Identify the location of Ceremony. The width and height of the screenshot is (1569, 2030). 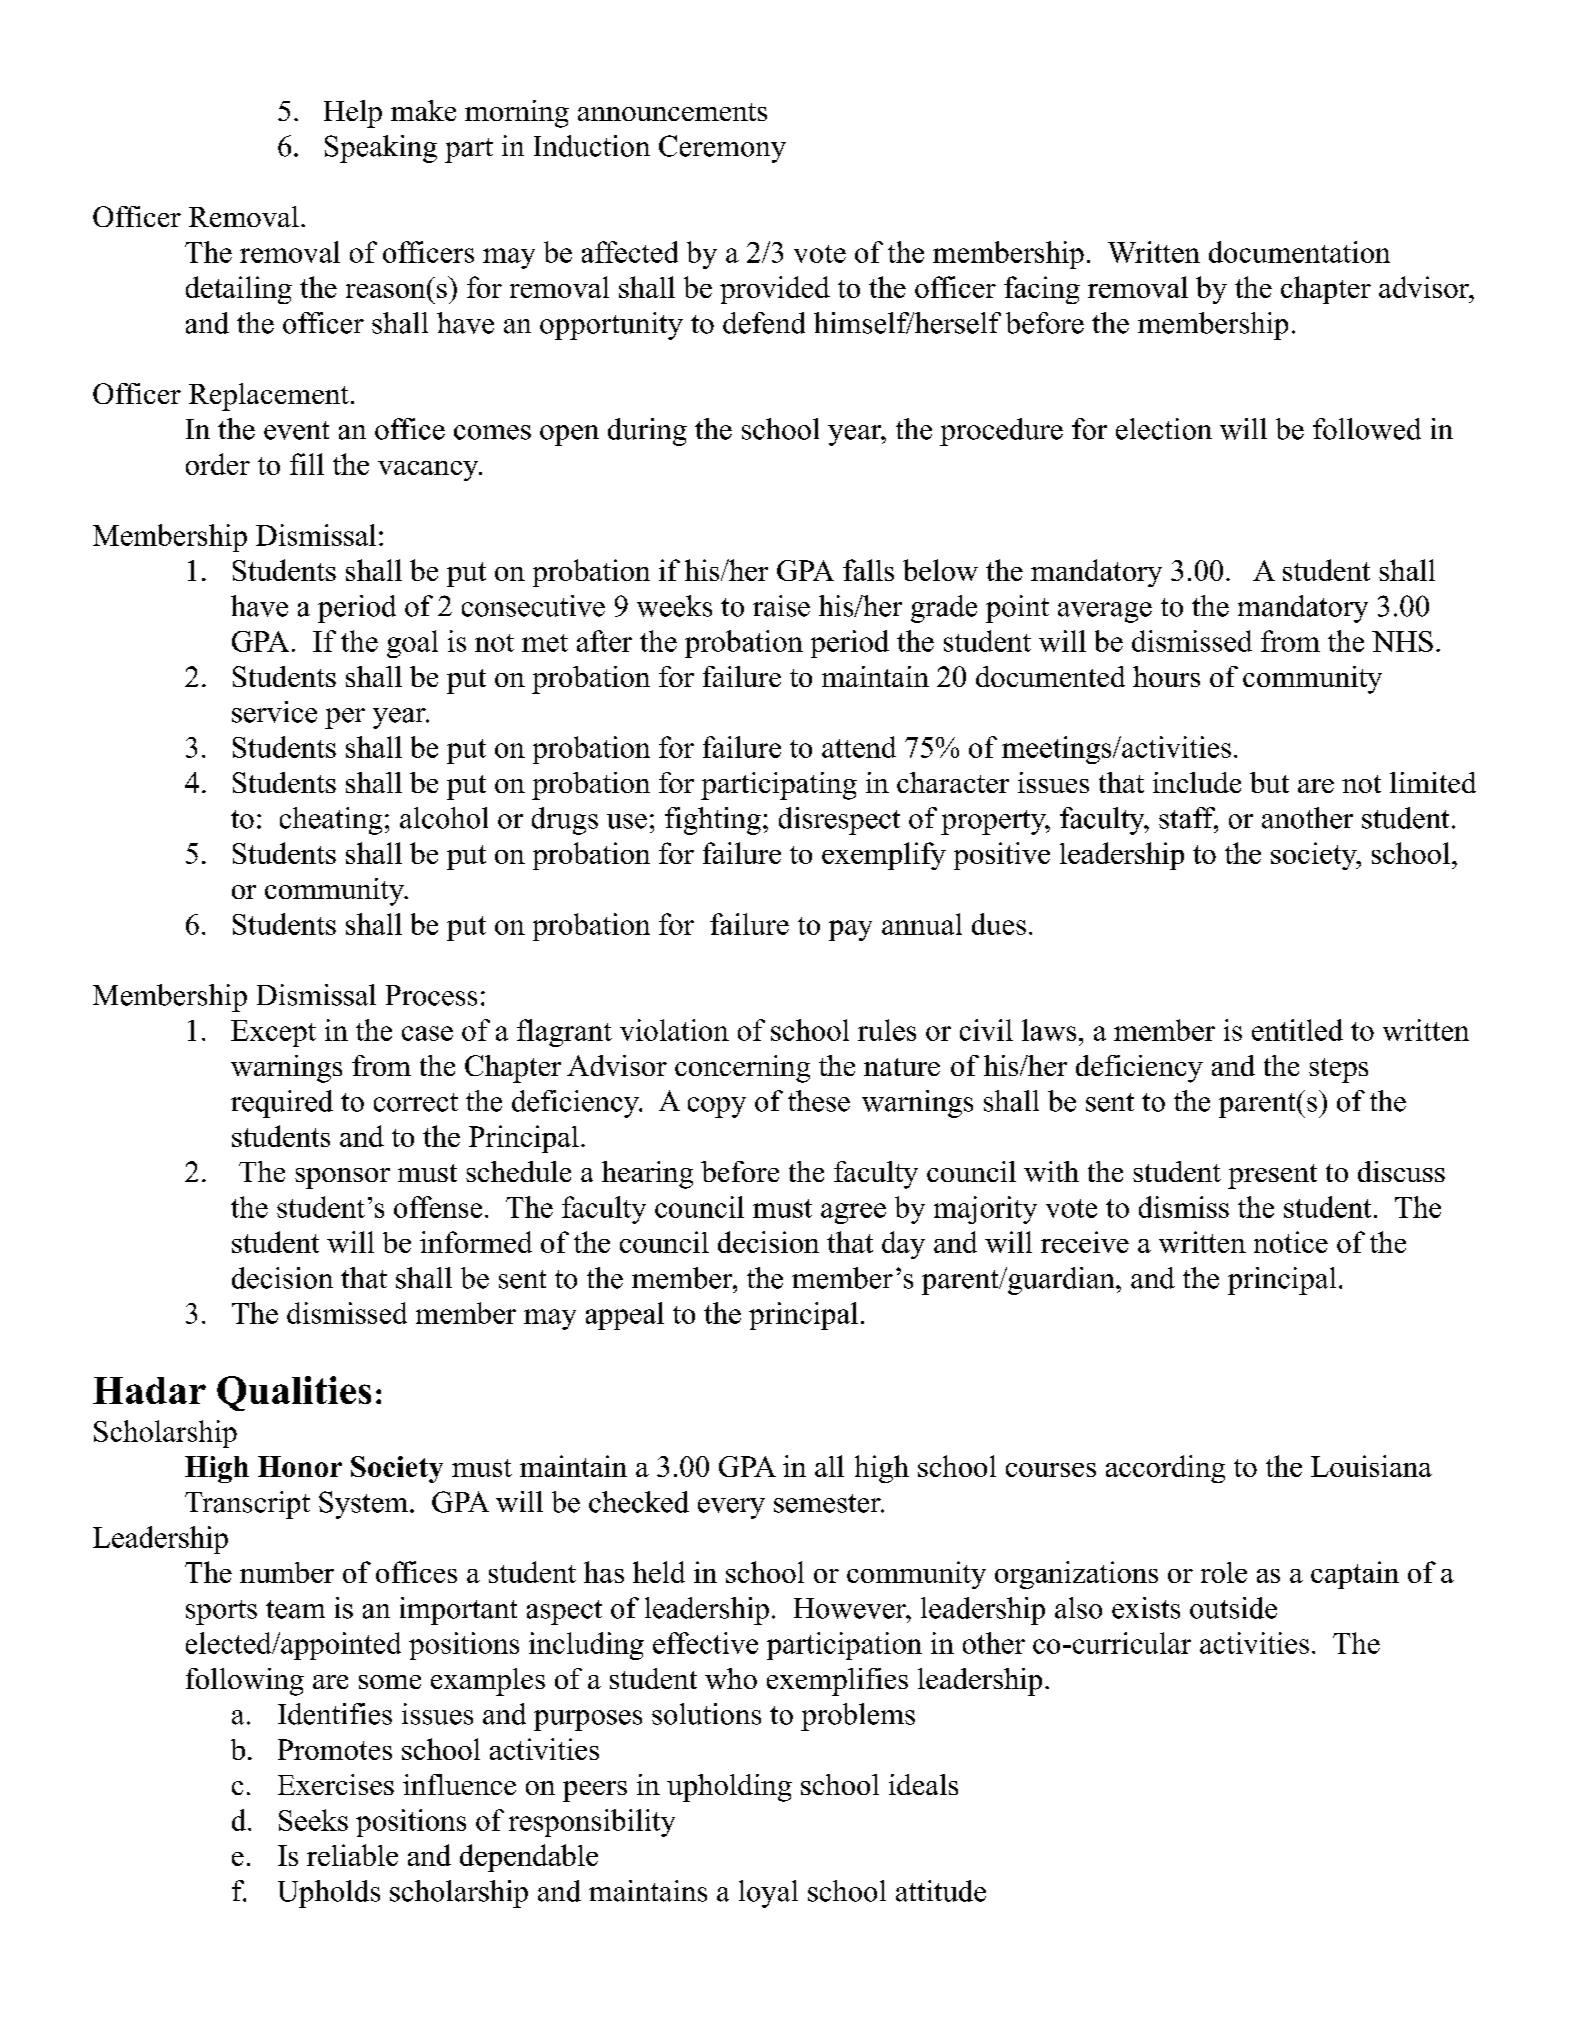
(722, 149).
